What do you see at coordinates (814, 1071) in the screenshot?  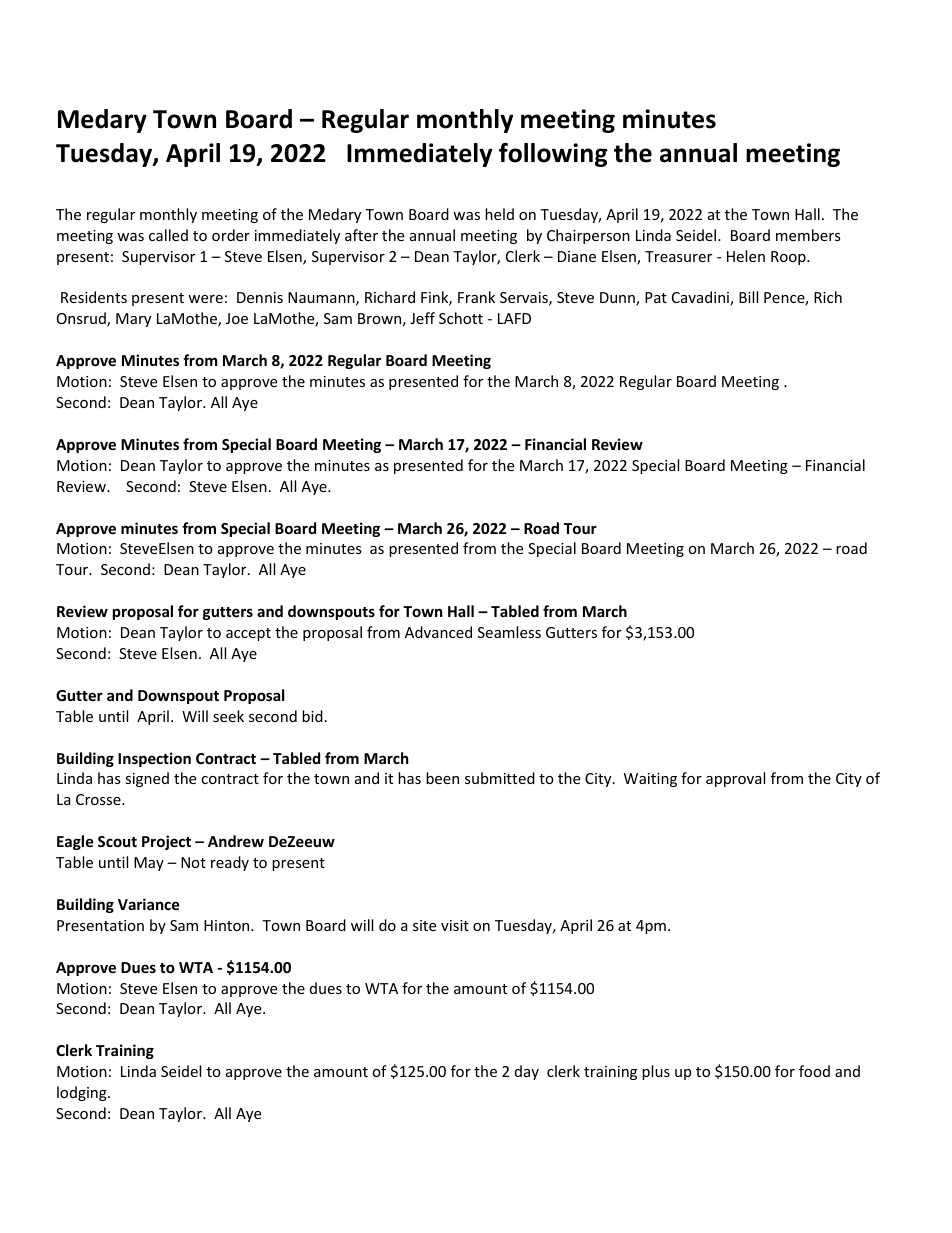 I see `food` at bounding box center [814, 1071].
